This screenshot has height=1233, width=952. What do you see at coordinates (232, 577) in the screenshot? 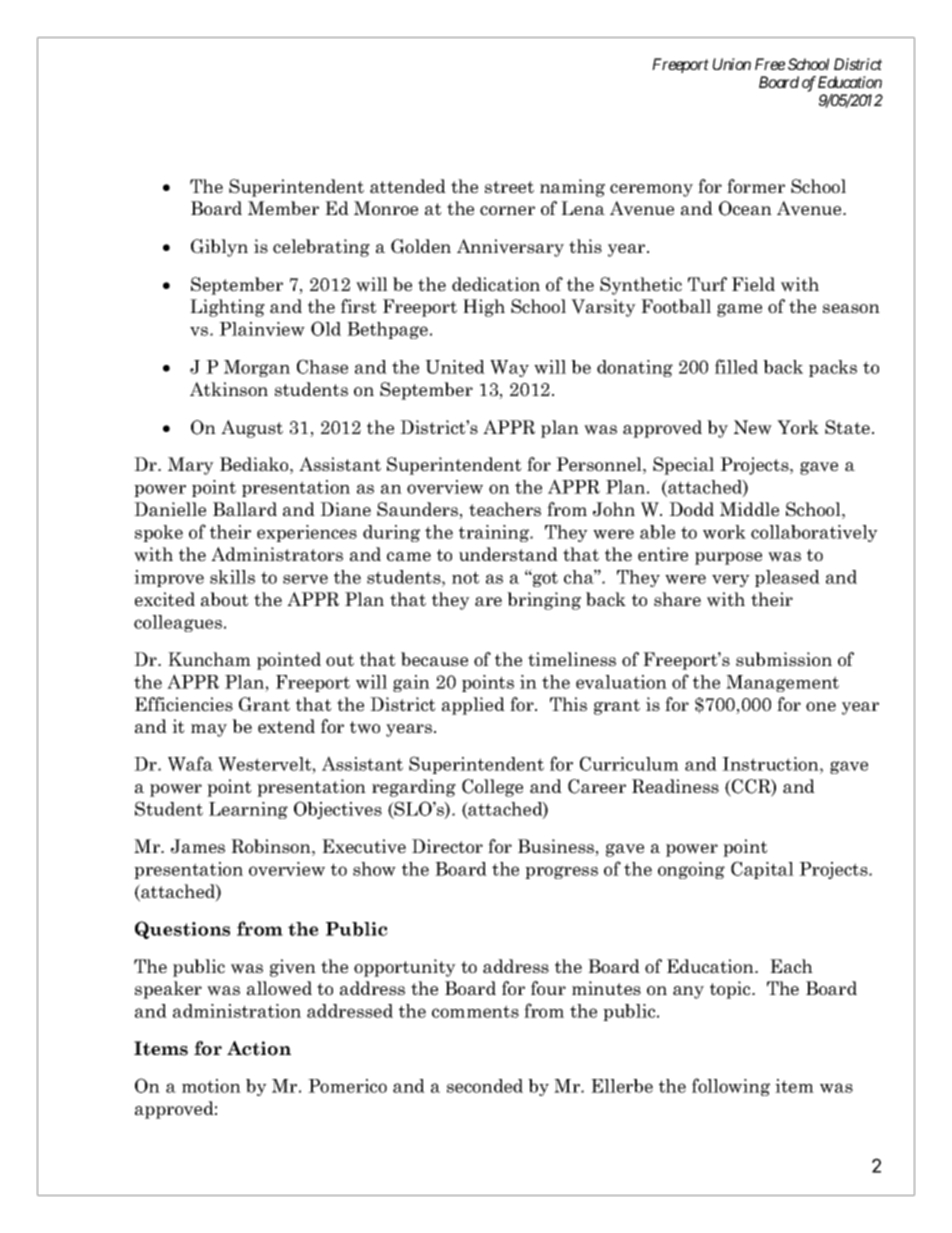
I see `skills` at bounding box center [232, 577].
